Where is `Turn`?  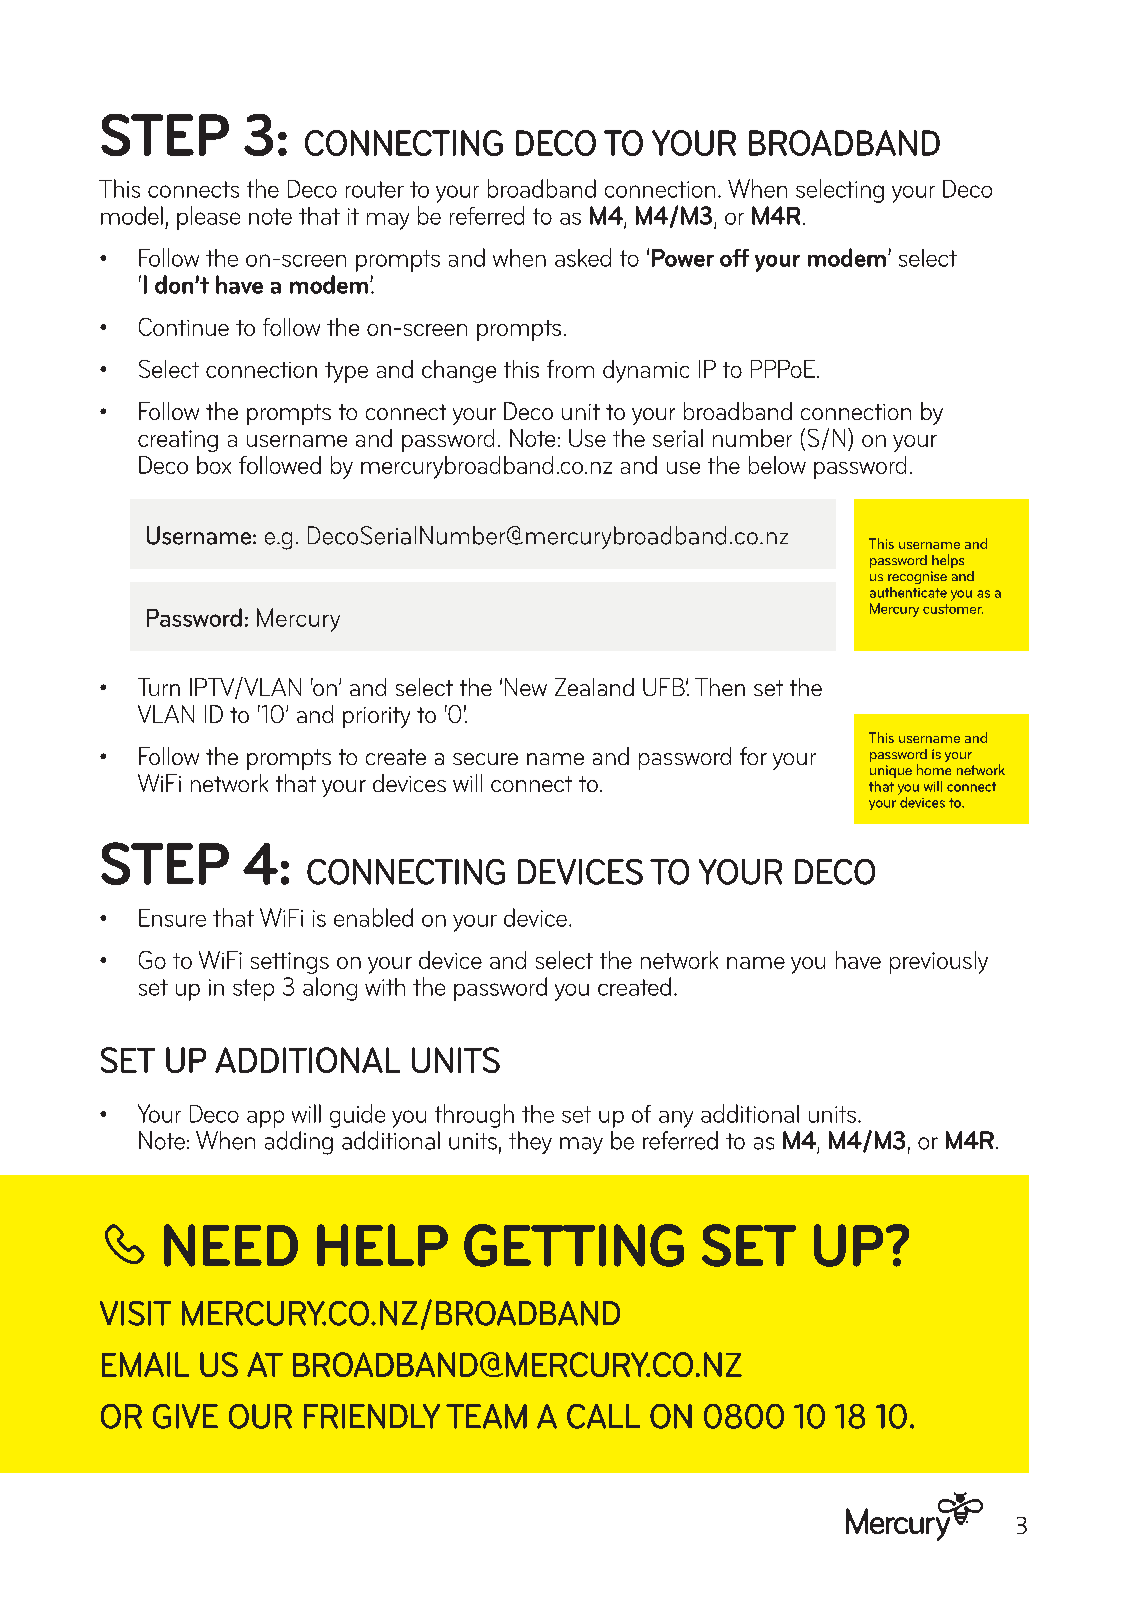 Turn is located at coordinates (159, 687).
